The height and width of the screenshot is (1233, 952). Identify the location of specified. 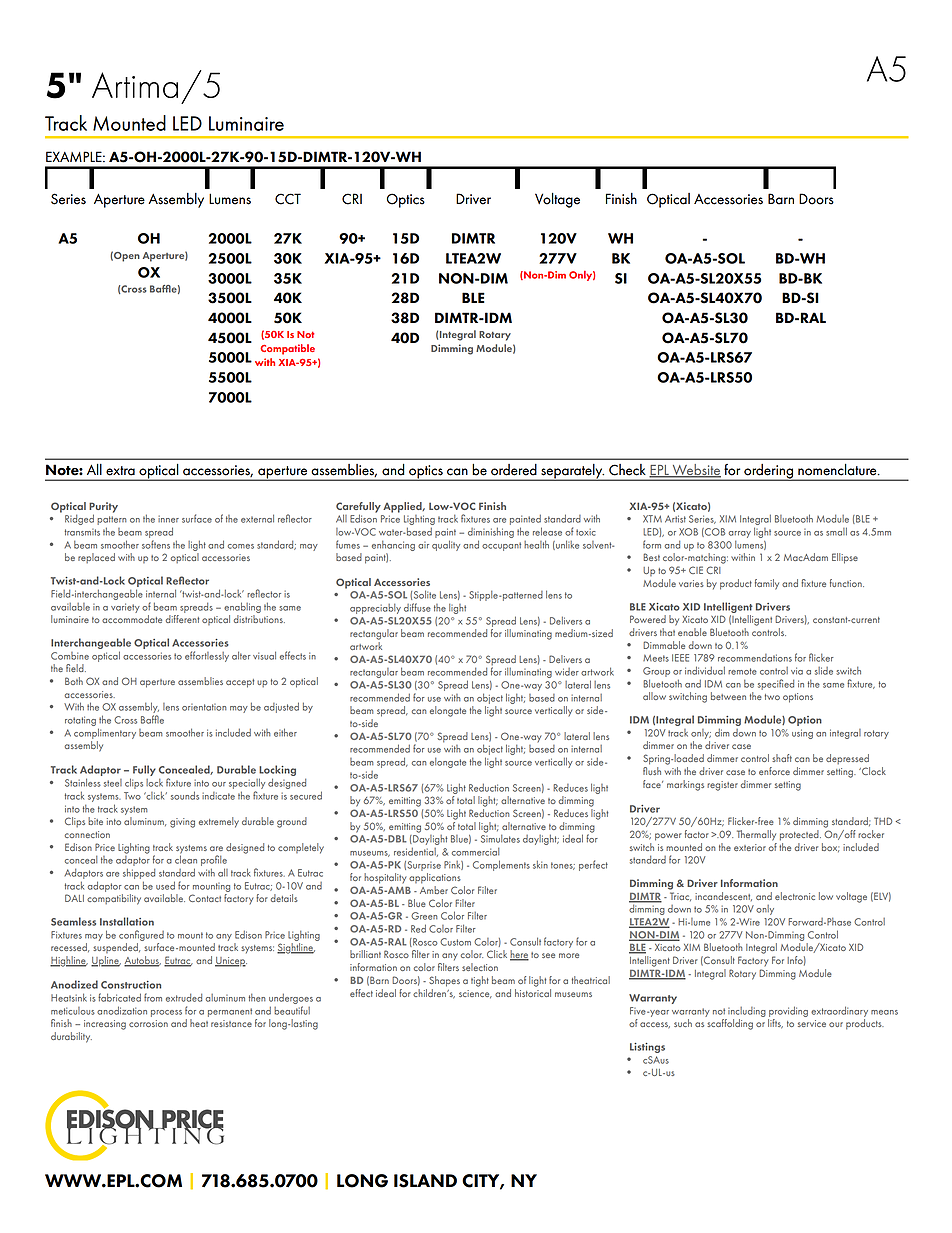
(776, 684).
